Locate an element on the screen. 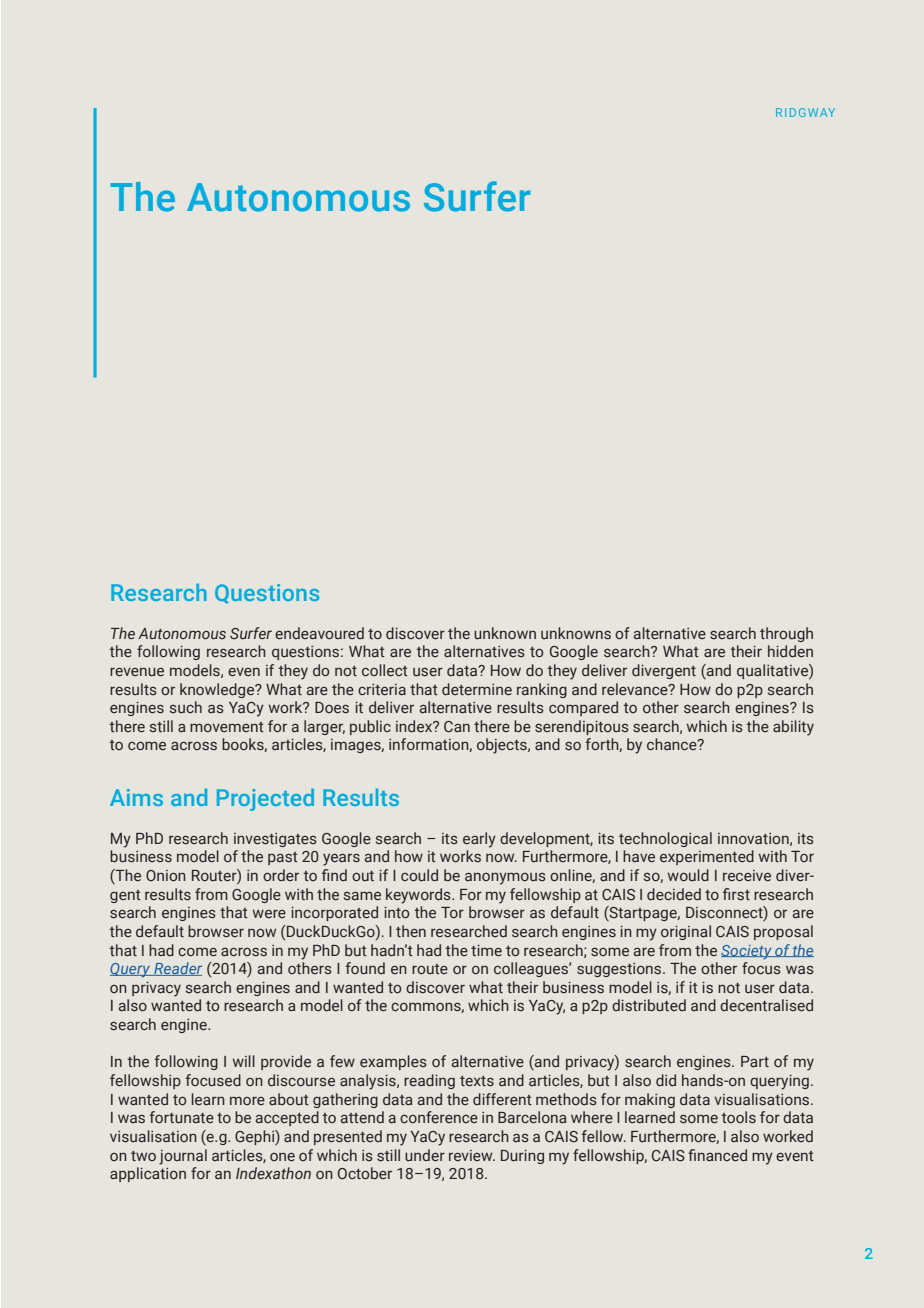 This screenshot has height=1308, width=924. examples is located at coordinates (393, 1062).
